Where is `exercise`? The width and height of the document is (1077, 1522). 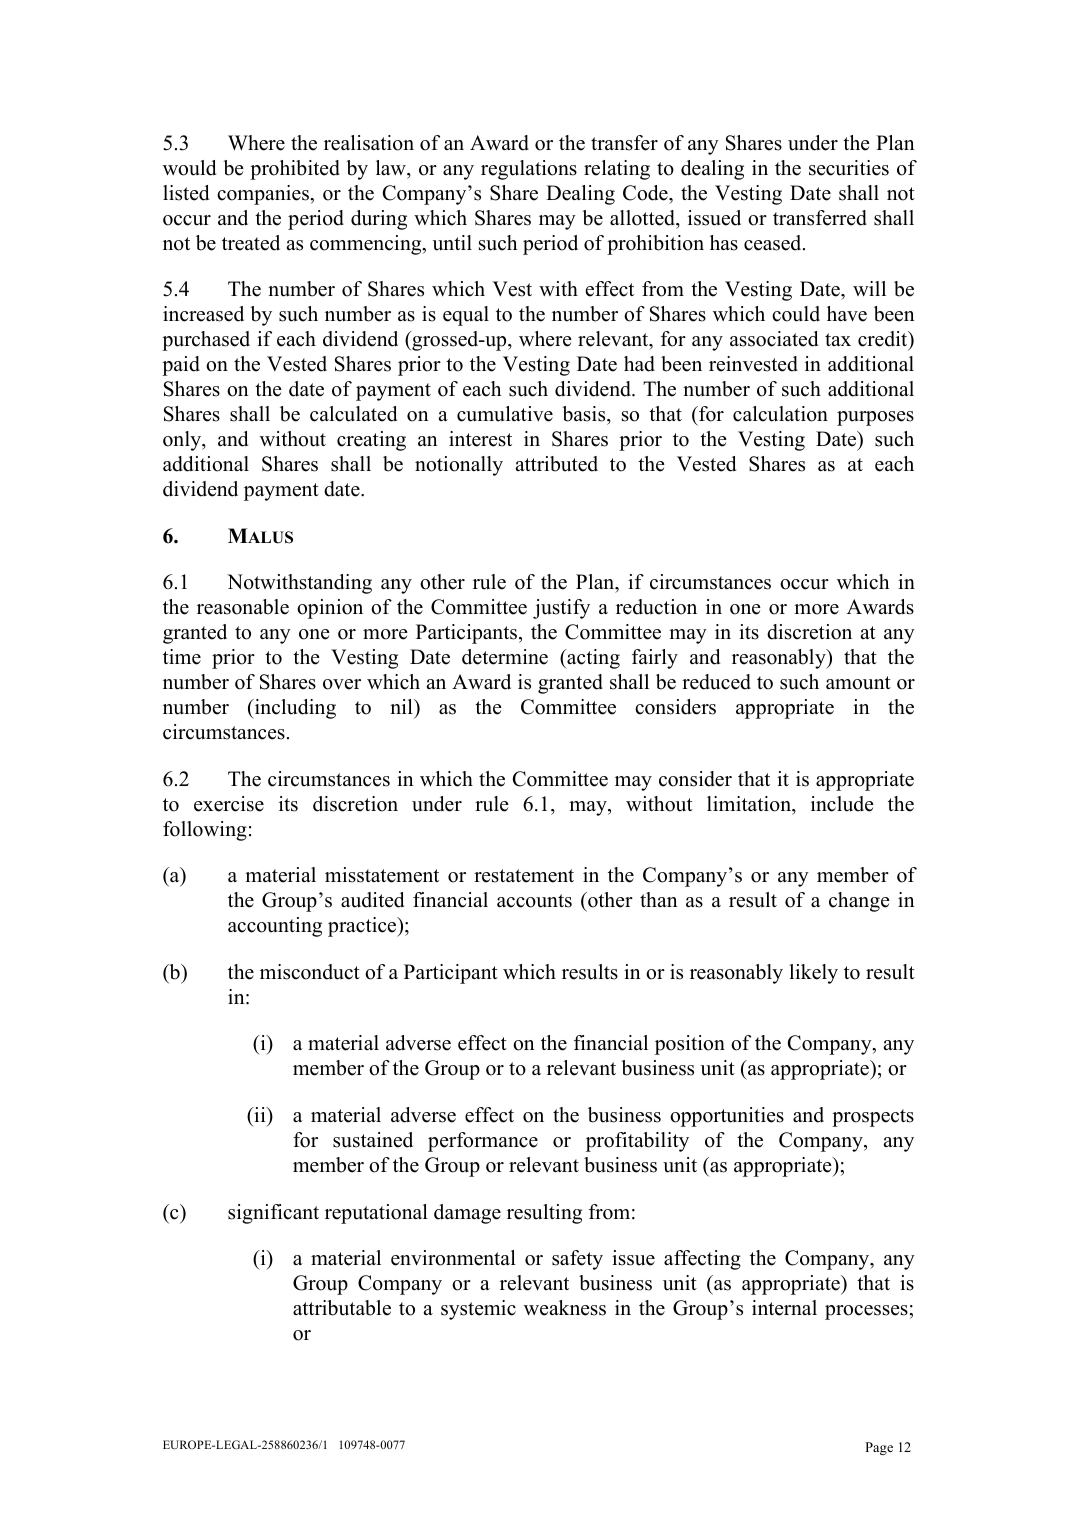
exercise is located at coordinates (229, 804).
